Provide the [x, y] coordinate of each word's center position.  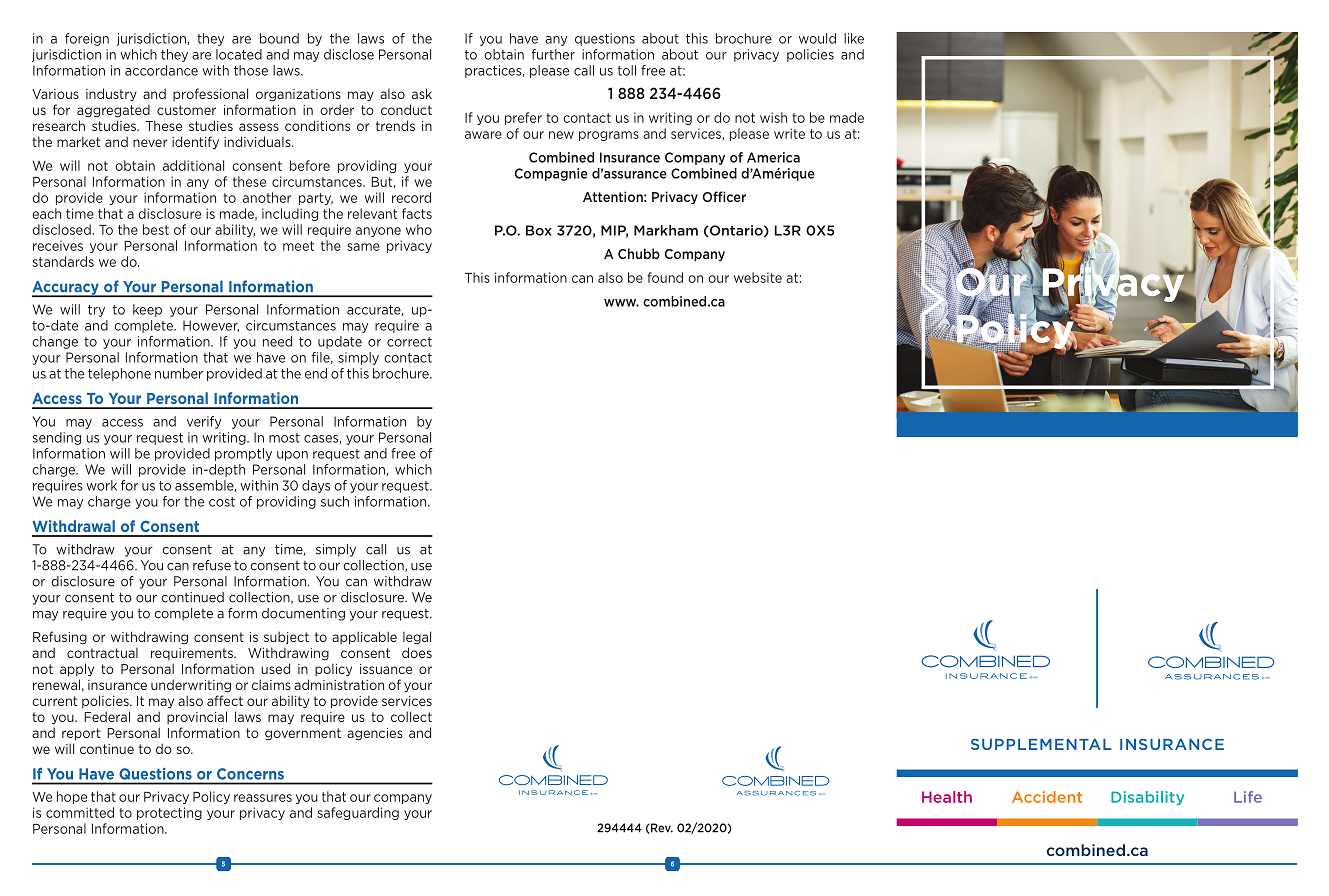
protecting [169, 813]
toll [627, 70]
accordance [161, 70]
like [854, 38]
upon [292, 456]
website [758, 277]
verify [204, 422]
